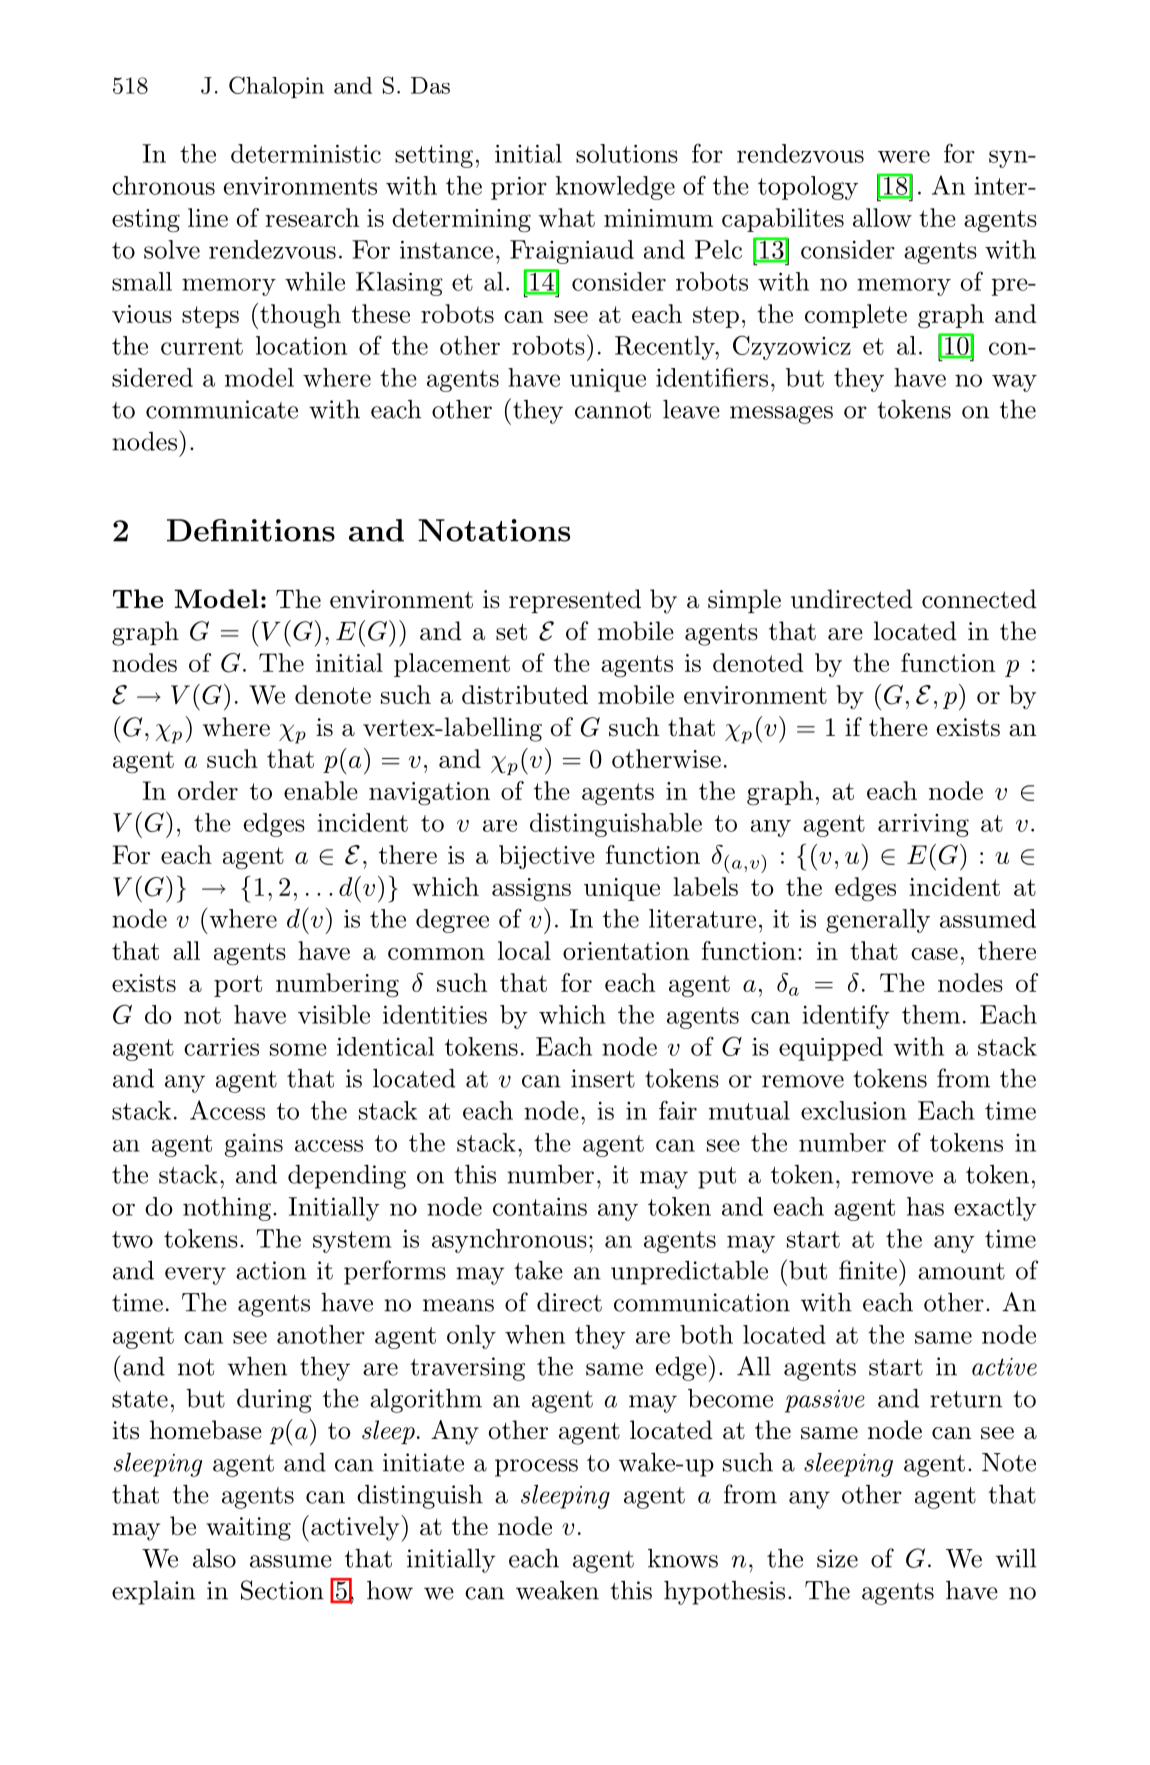 The image size is (1150, 1765). I want to click on Definitions, so click(251, 530).
